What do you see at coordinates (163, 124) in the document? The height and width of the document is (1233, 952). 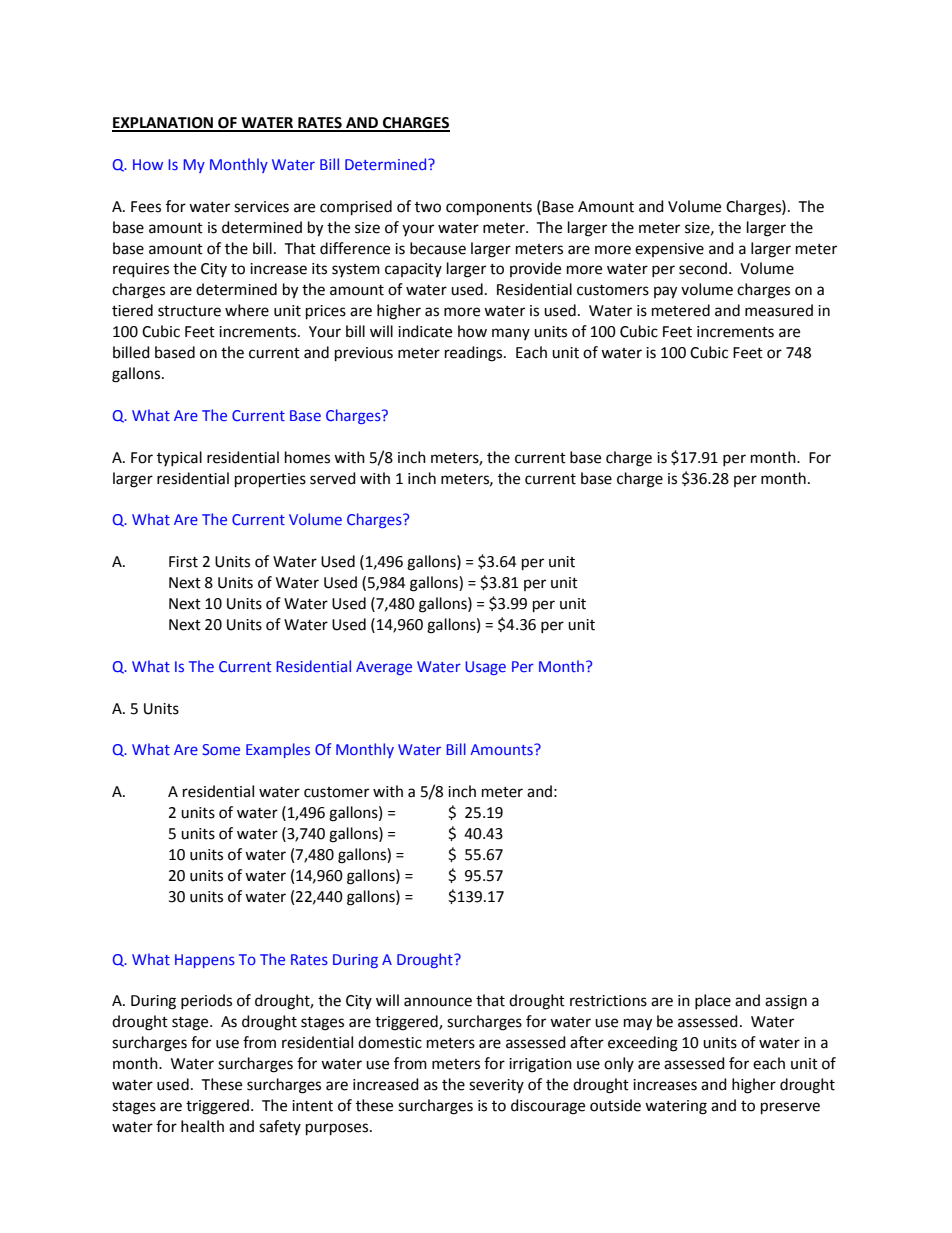 I see `EXPLANATION` at bounding box center [163, 124].
